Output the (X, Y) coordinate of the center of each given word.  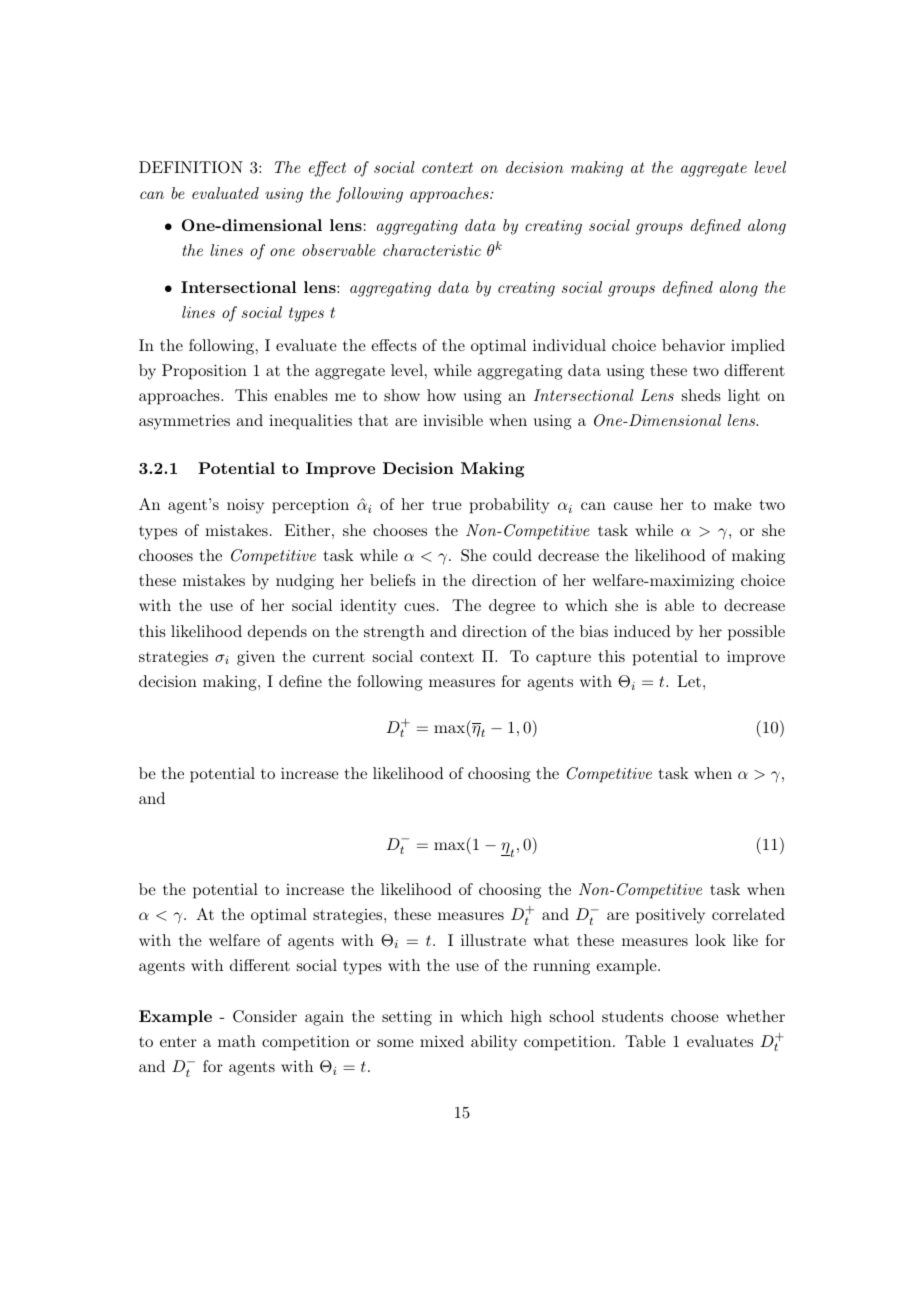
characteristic (432, 250)
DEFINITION (191, 167)
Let (689, 681)
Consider (265, 1016)
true (447, 505)
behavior (693, 345)
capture (563, 659)
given (256, 658)
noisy (245, 506)
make (733, 504)
